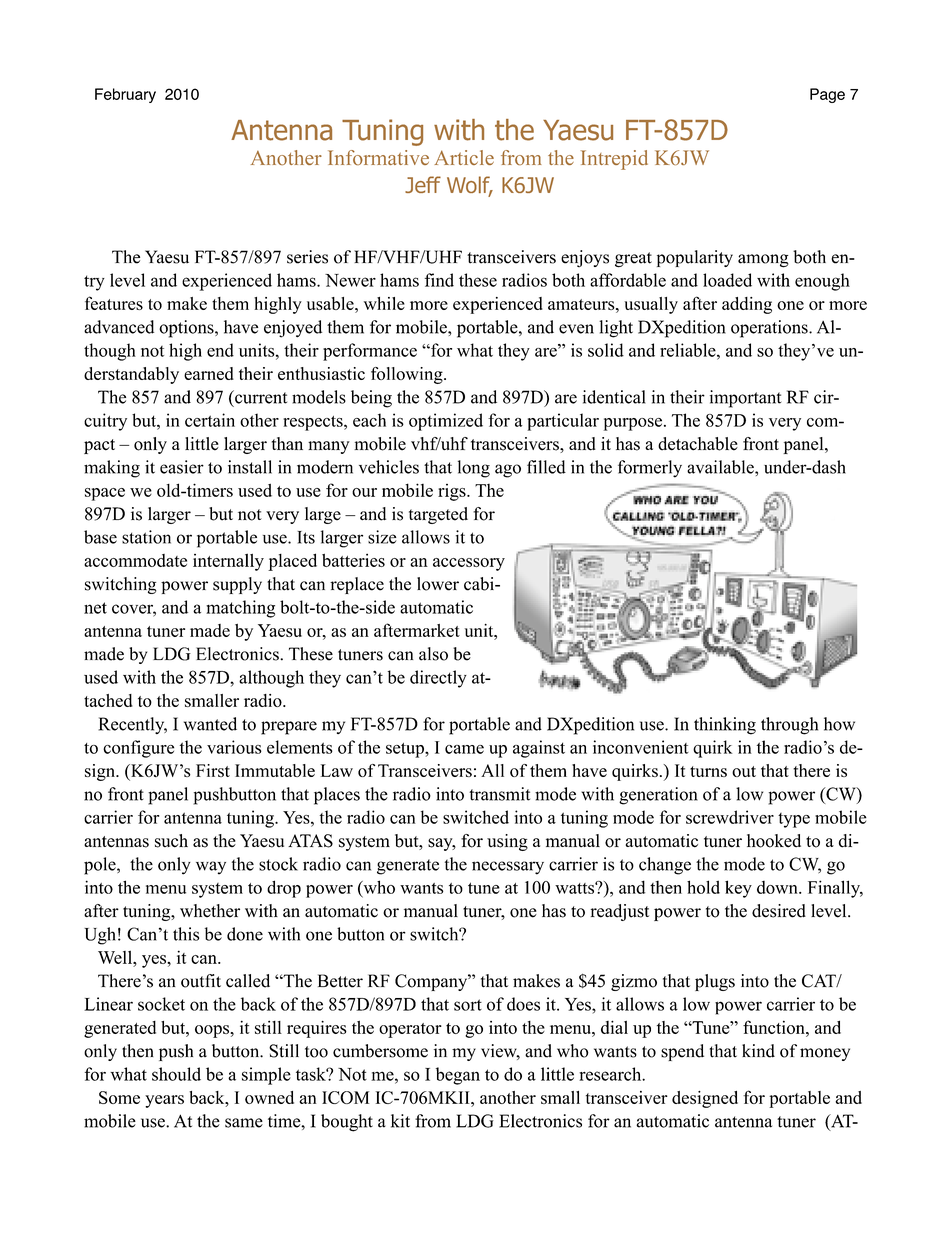 The width and height of the image is (952, 1233). What do you see at coordinates (721, 467) in the image?
I see `available` at bounding box center [721, 467].
